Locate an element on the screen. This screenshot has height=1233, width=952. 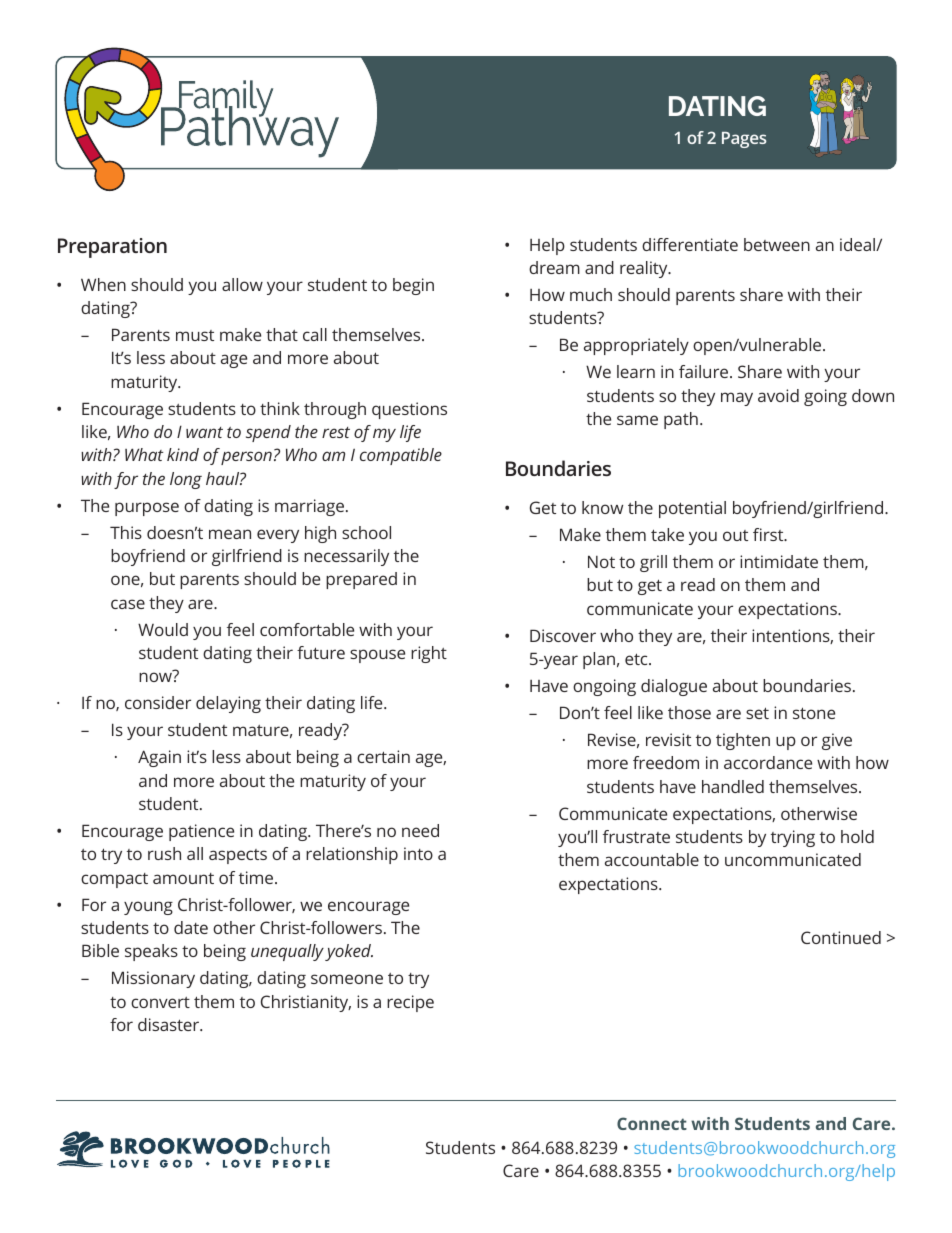
questions is located at coordinates (409, 410).
